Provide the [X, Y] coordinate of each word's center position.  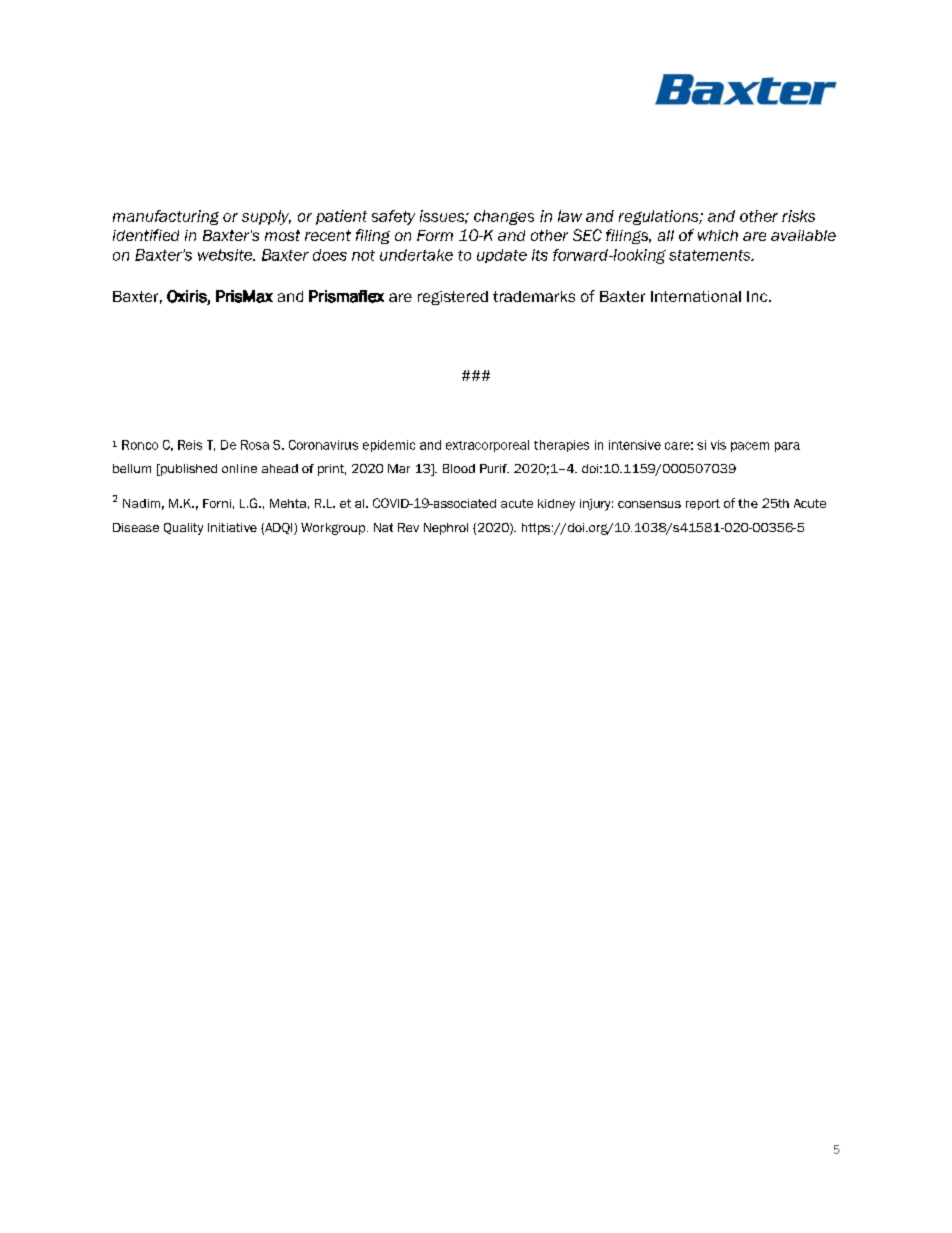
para [787, 447]
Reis [190, 445]
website [226, 255]
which [718, 235]
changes [504, 217]
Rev [408, 527]
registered [453, 298]
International [696, 296]
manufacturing [166, 217]
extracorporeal [487, 446]
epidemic [389, 446]
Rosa [255, 445]
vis [718, 445]
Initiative [232, 527]
